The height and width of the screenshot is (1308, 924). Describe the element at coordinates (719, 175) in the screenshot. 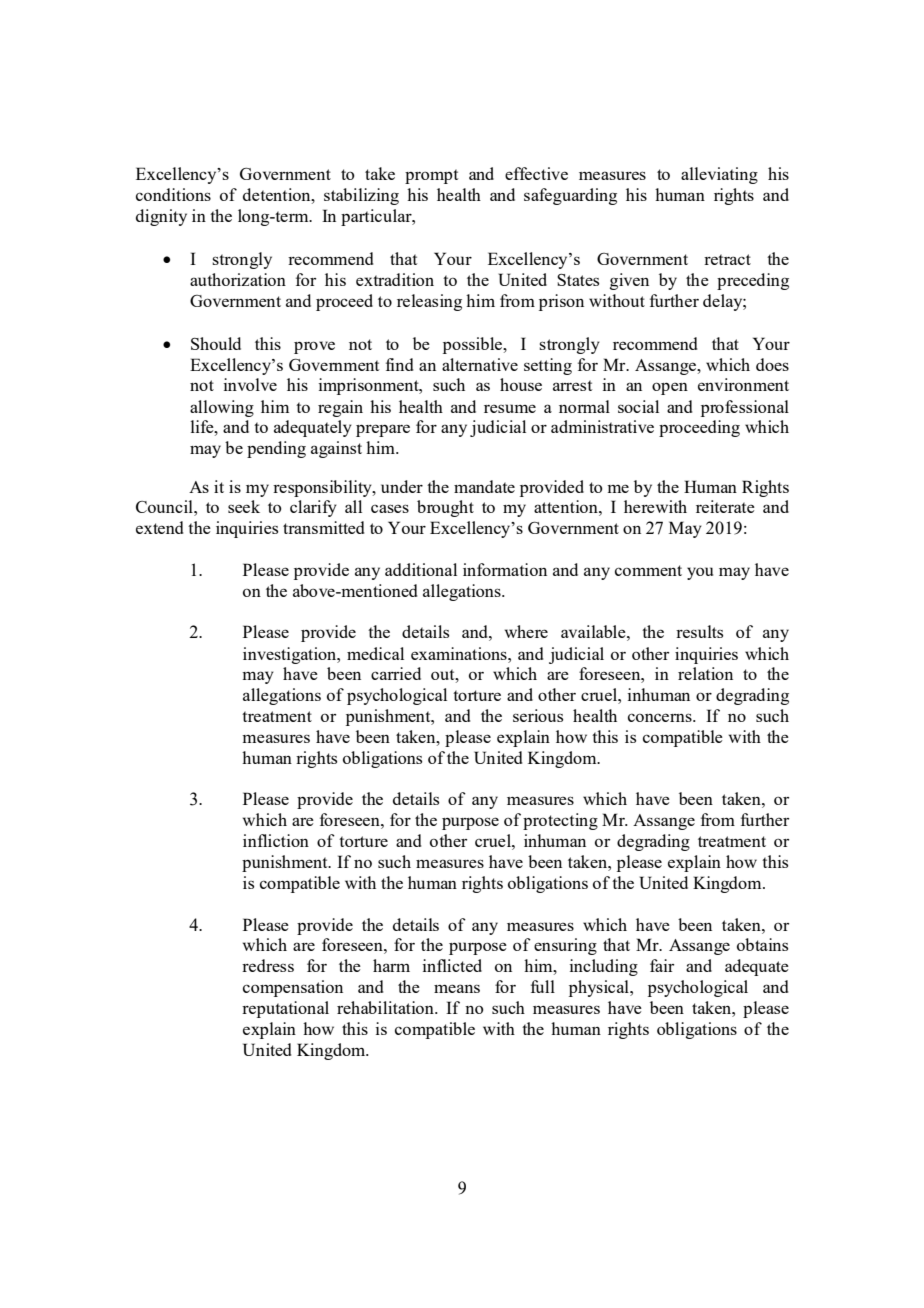

I see `alleviating` at that location.
